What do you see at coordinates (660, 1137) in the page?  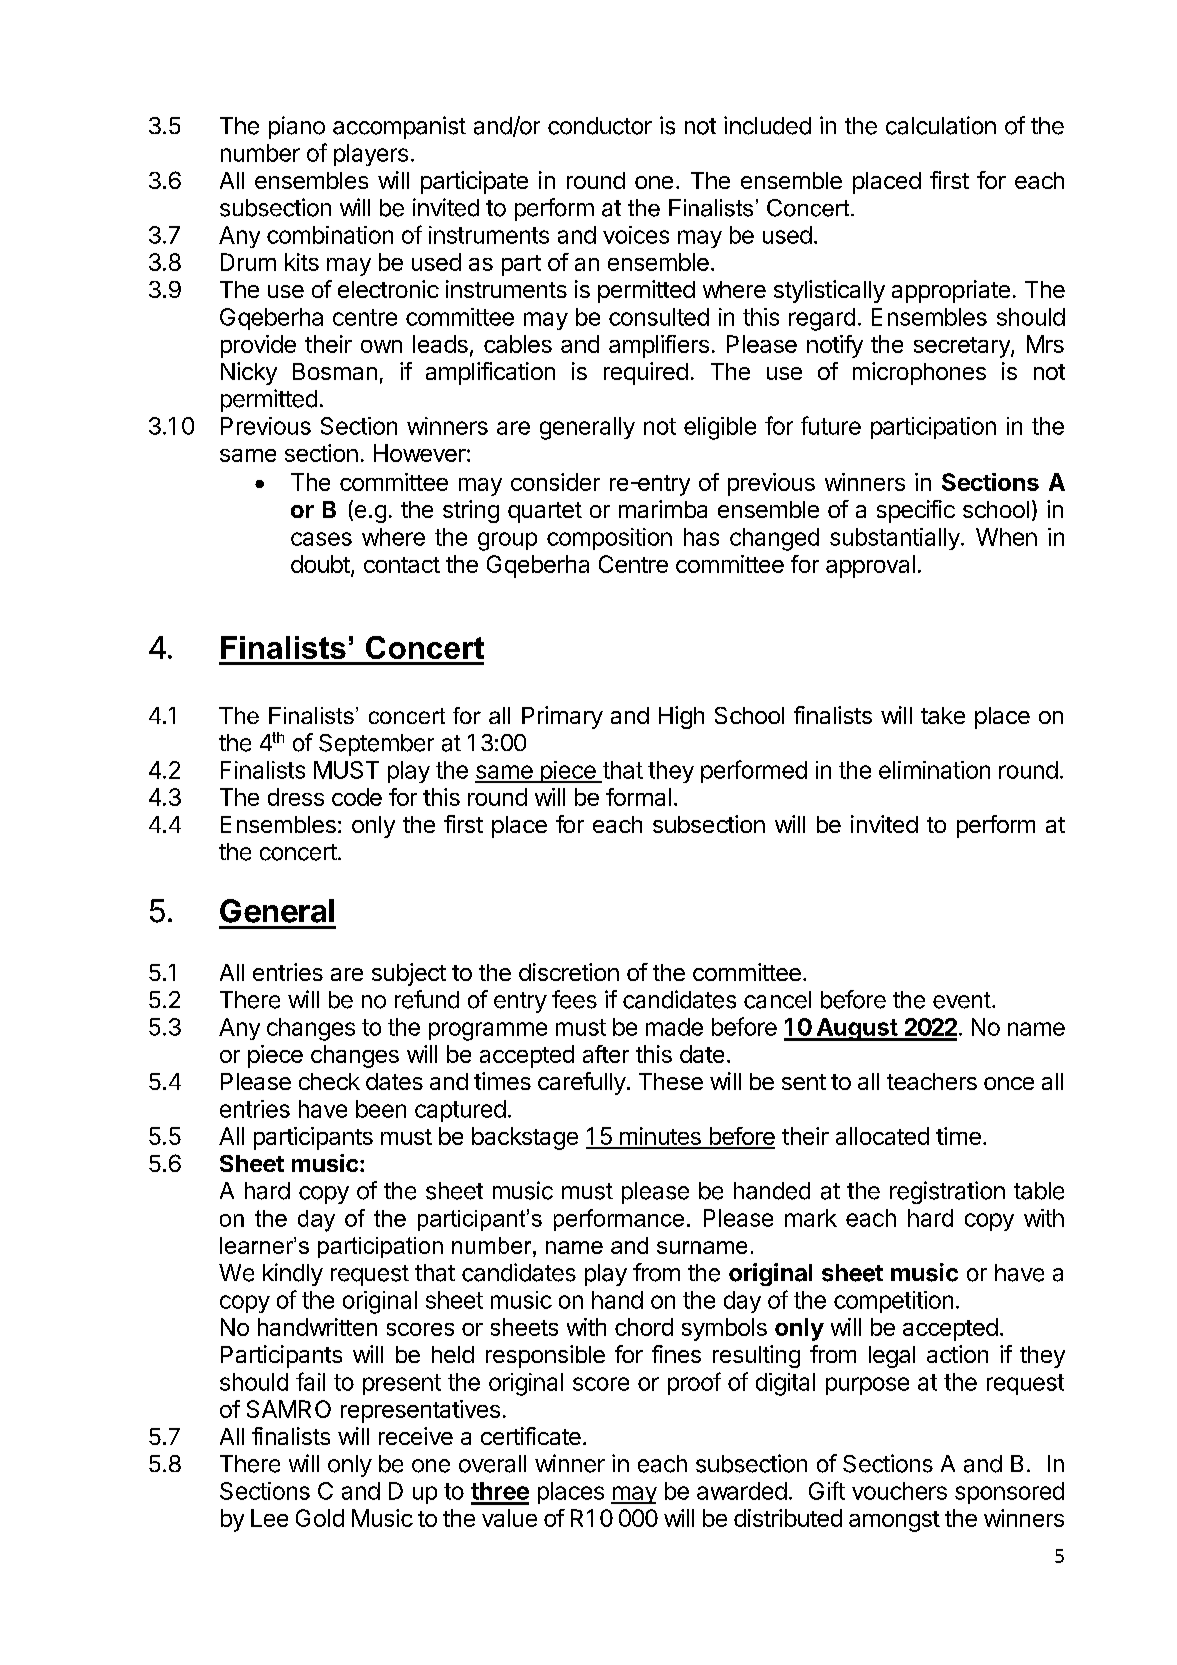 I see `minutes` at bounding box center [660, 1137].
